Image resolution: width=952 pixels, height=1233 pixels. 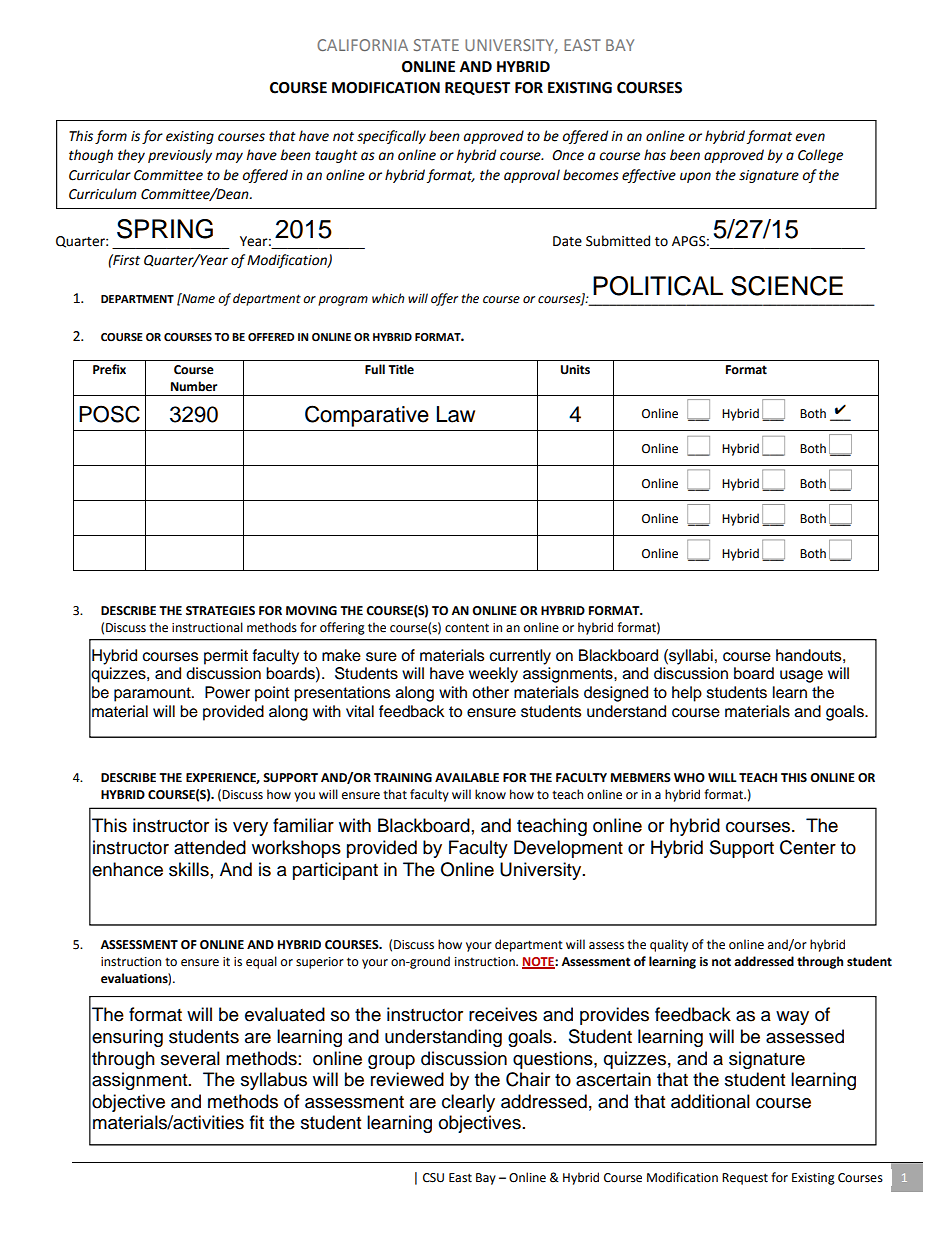 I want to click on even, so click(x=810, y=137).
